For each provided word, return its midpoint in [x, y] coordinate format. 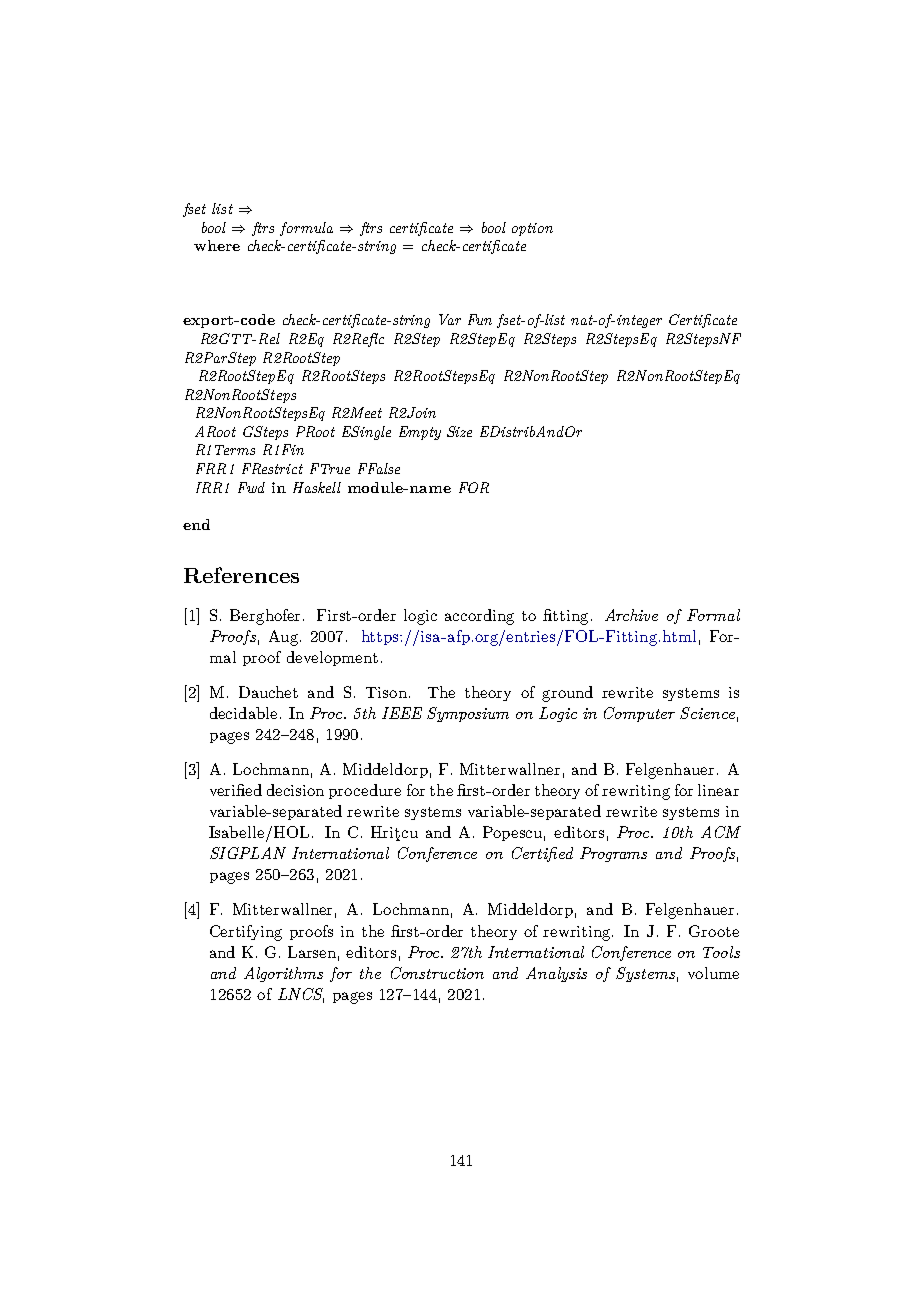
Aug [283, 638]
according [479, 617]
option [532, 229]
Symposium [468, 714]
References [241, 575]
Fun [480, 319]
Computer [639, 714]
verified [236, 790]
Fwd [251, 487]
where [217, 245]
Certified [542, 854]
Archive [631, 615]
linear [718, 790]
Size [459, 431]
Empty [420, 433]
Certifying [246, 933]
